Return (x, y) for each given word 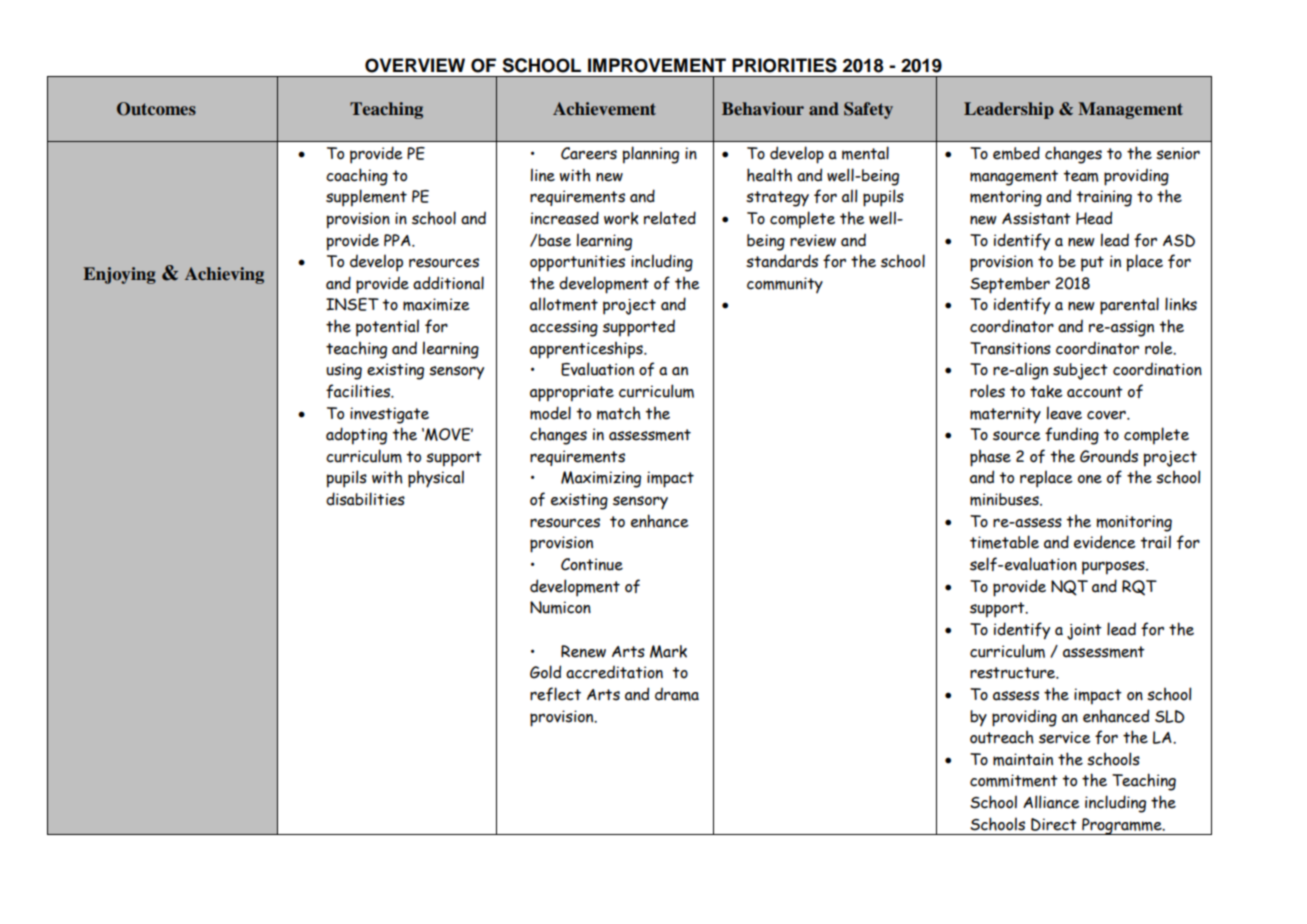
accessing (564, 328)
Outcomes (156, 109)
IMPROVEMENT (657, 65)
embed (1016, 153)
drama (677, 694)
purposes (1114, 568)
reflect (555, 694)
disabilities (365, 499)
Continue (592, 564)
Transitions (1010, 348)
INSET (352, 304)
